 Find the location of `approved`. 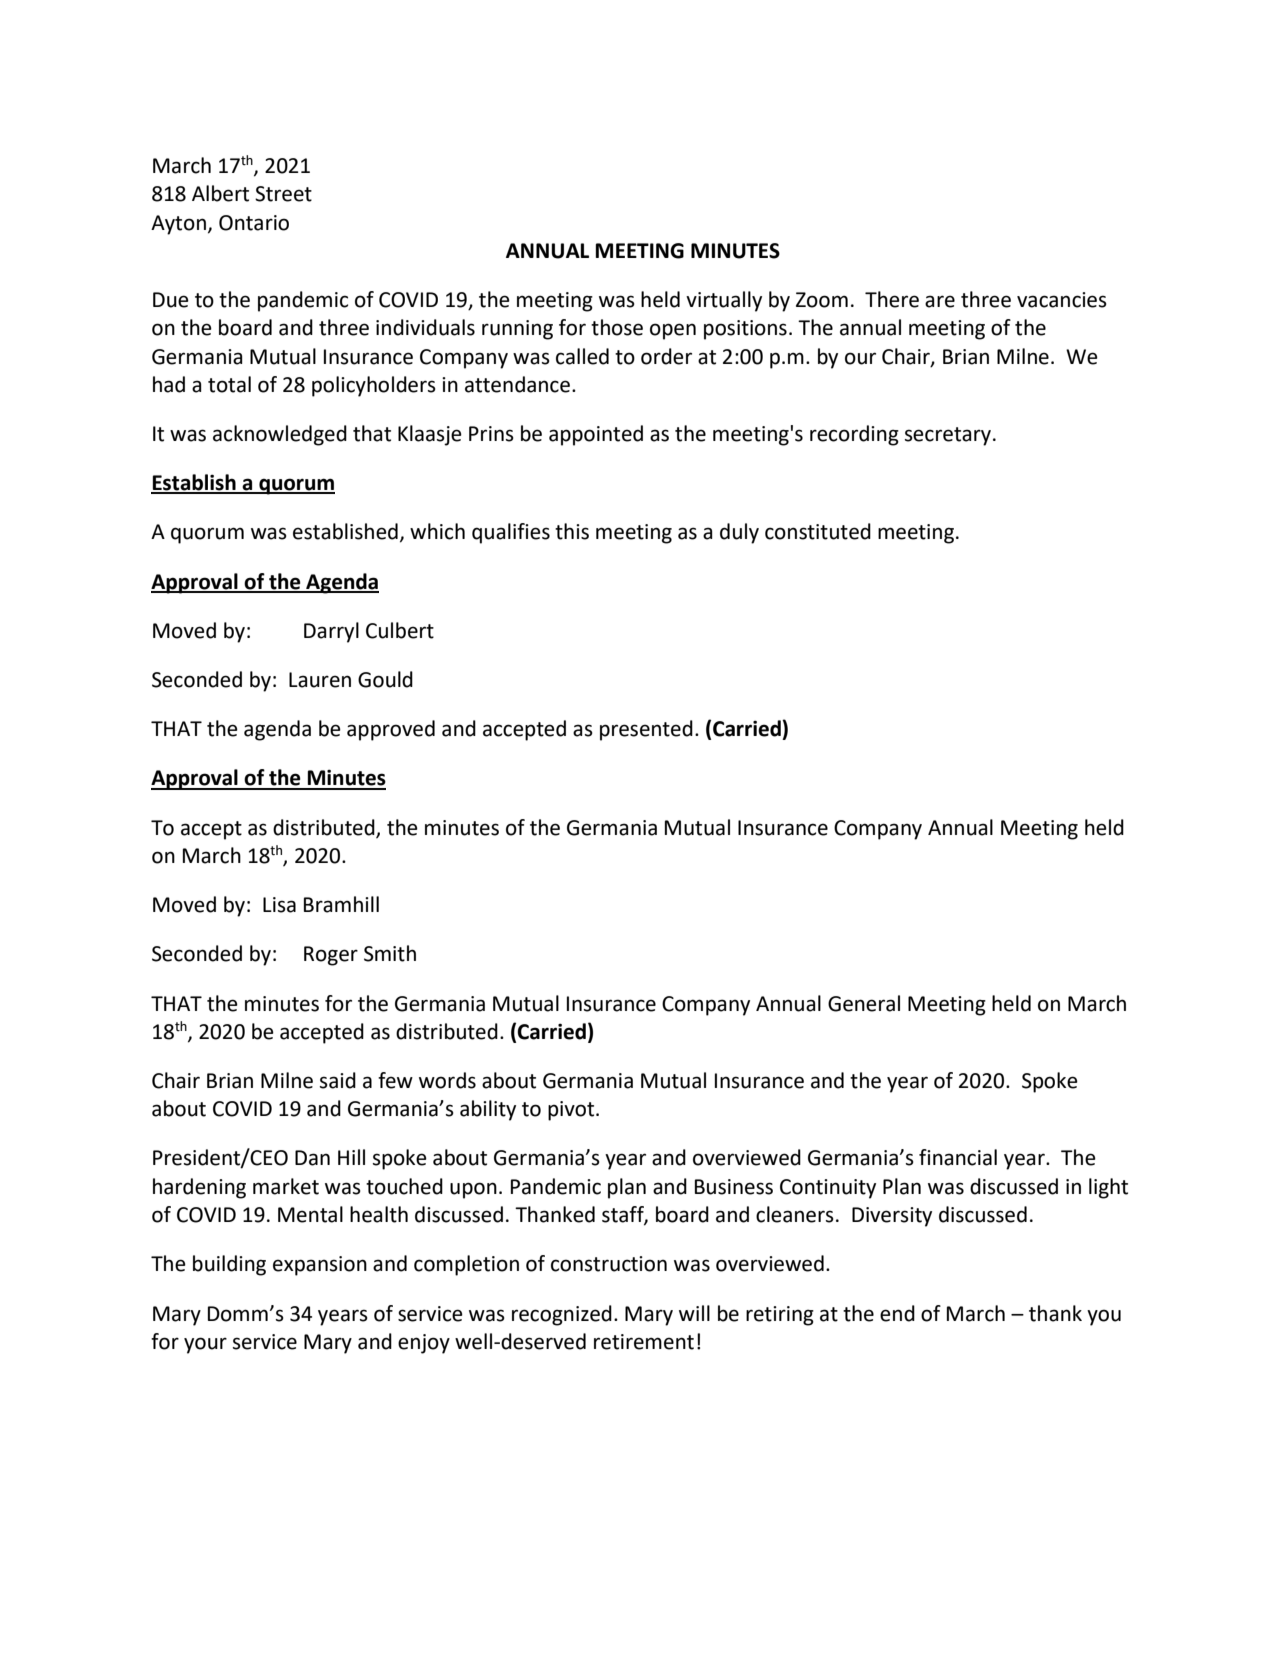

approved is located at coordinates (391, 730).
